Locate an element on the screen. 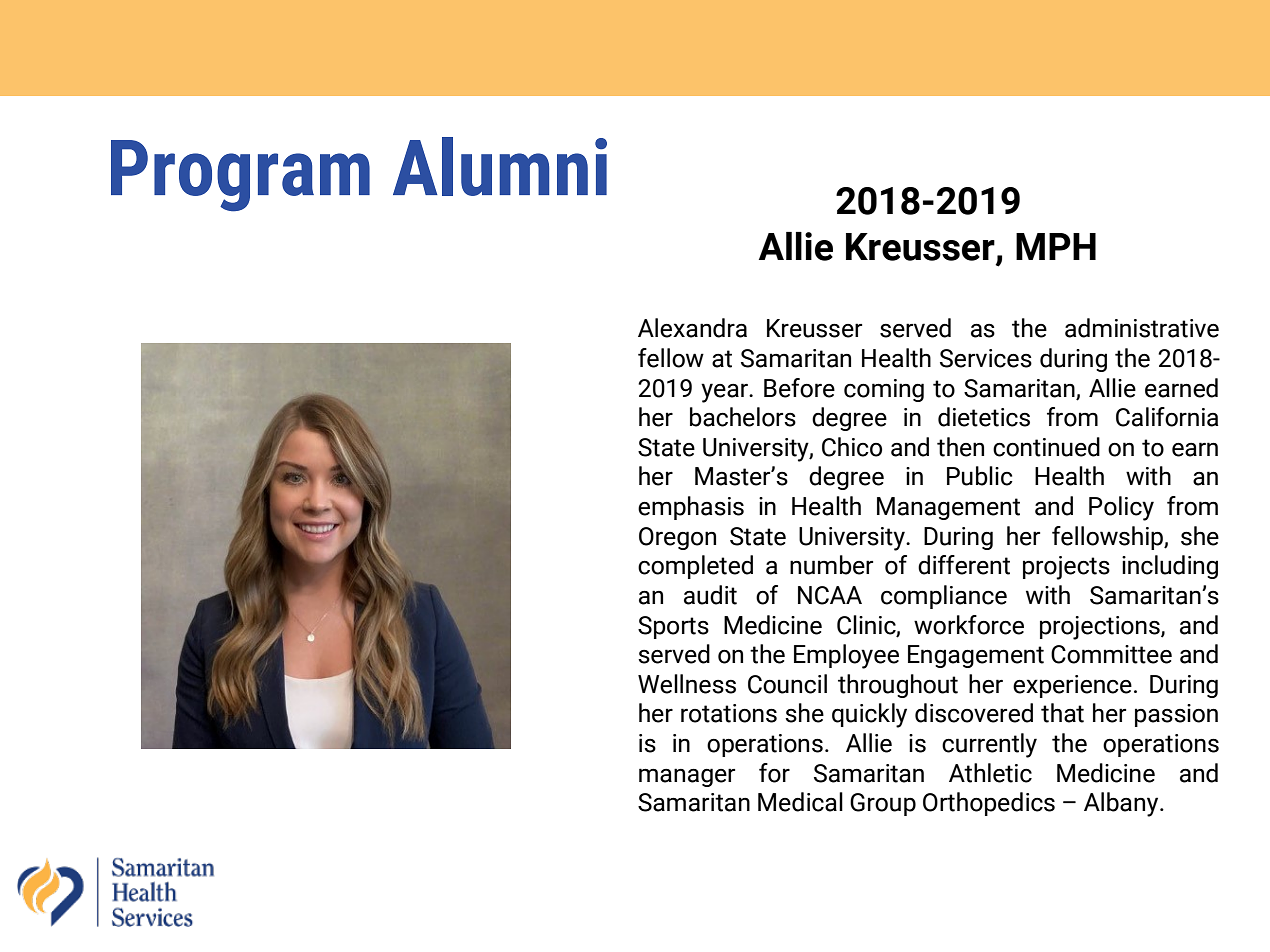  administrative is located at coordinates (1142, 328).
